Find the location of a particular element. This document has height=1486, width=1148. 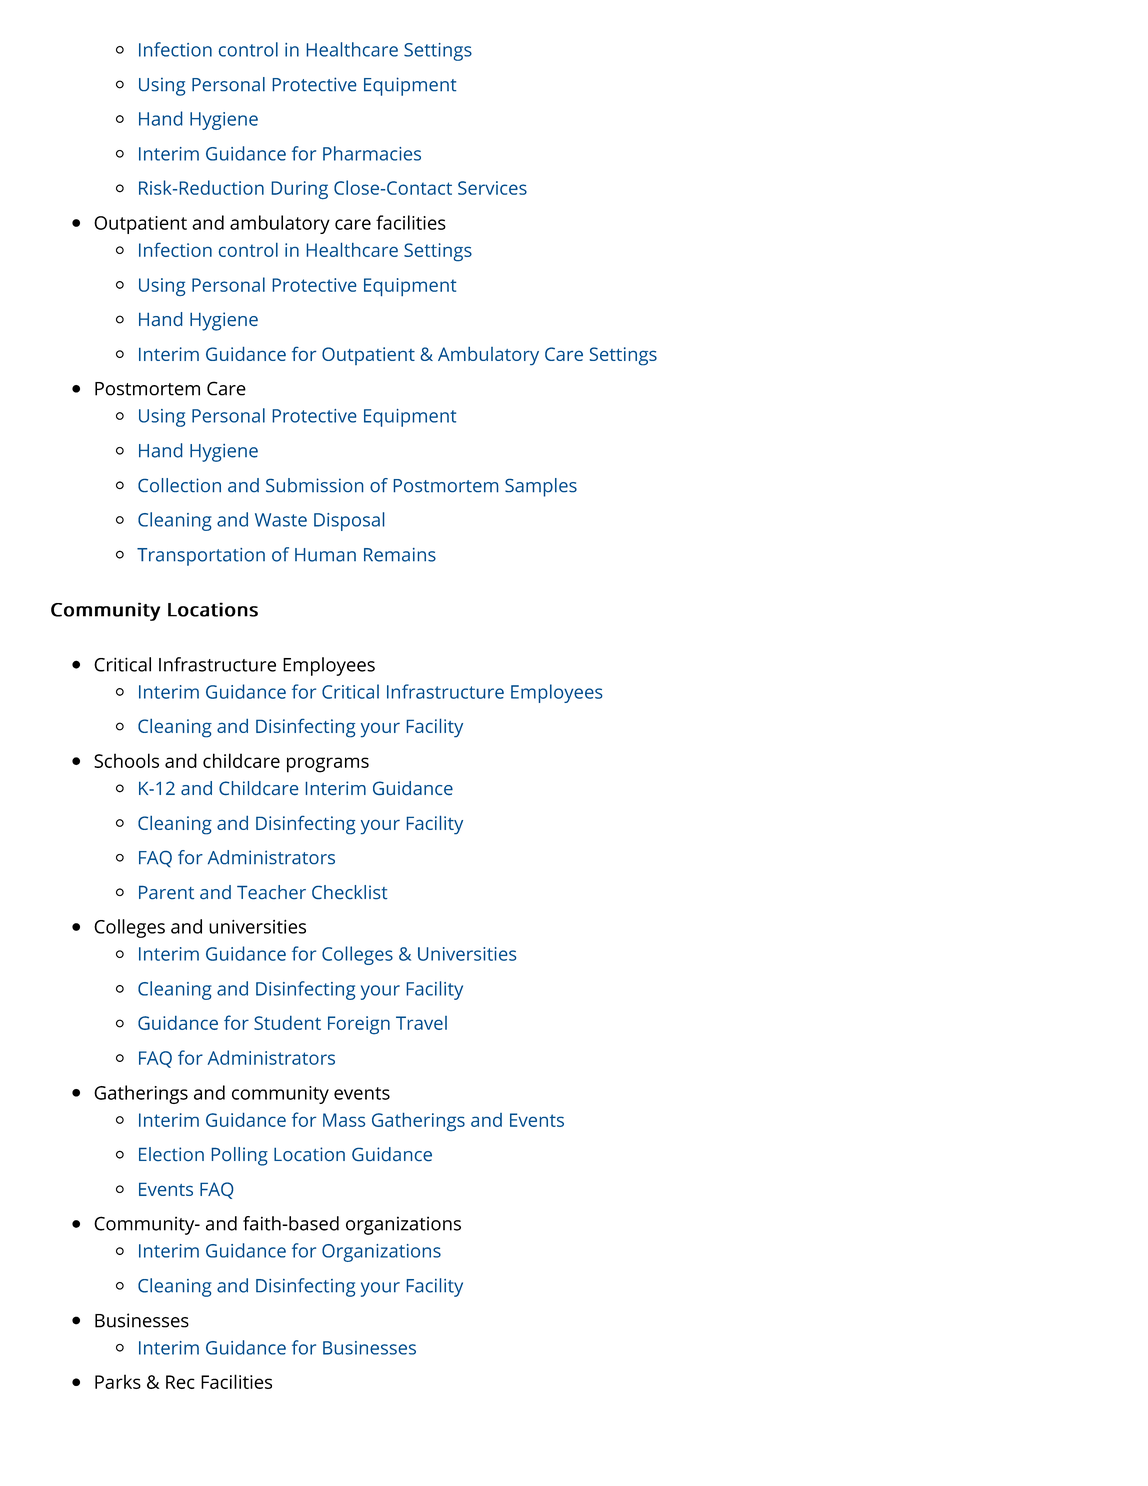

Rec is located at coordinates (180, 1382).
